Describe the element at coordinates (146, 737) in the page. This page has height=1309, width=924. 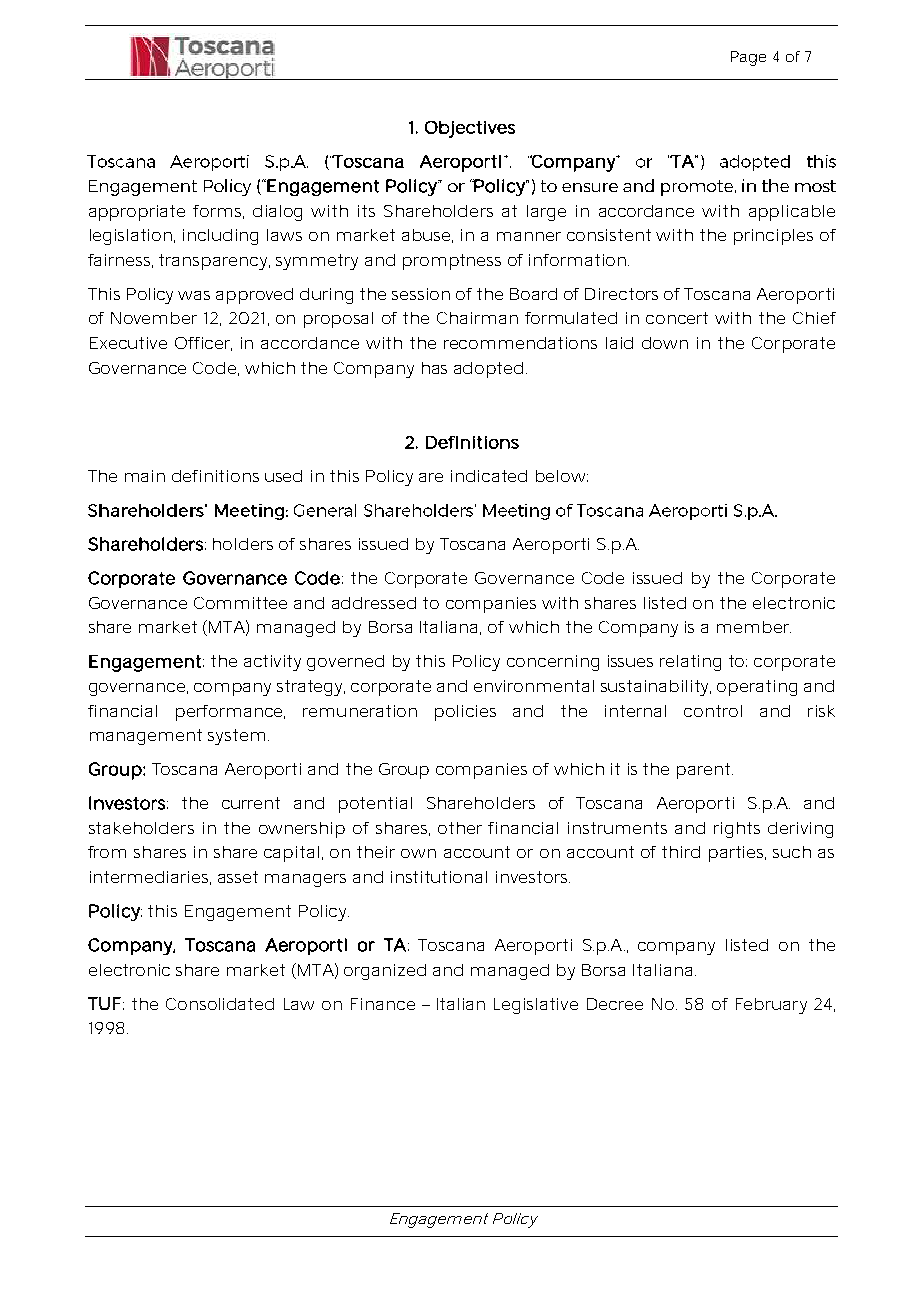
I see `management` at that location.
